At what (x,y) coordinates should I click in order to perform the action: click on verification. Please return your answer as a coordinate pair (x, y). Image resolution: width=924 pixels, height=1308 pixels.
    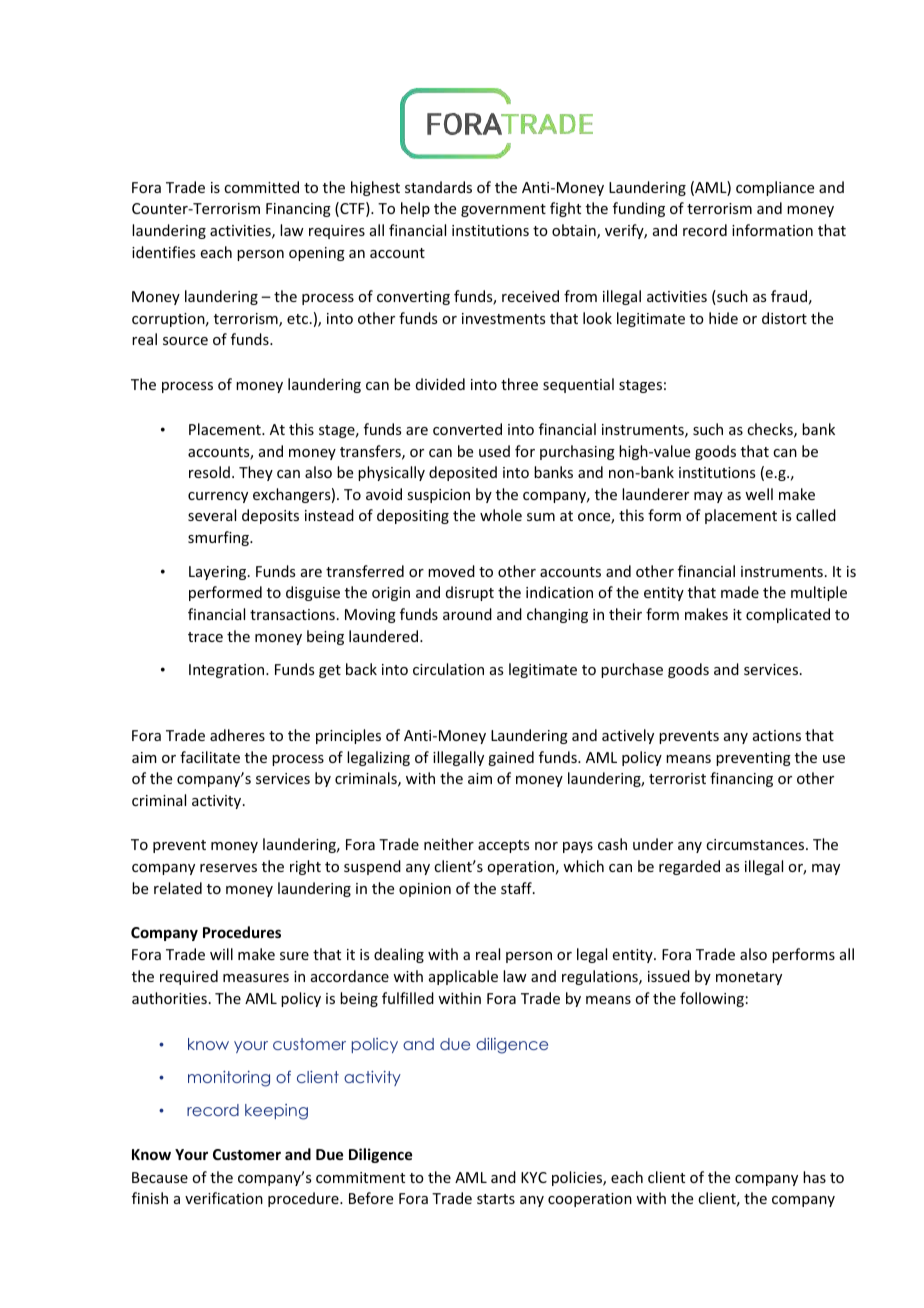
    Looking at the image, I should click on (224, 1198).
